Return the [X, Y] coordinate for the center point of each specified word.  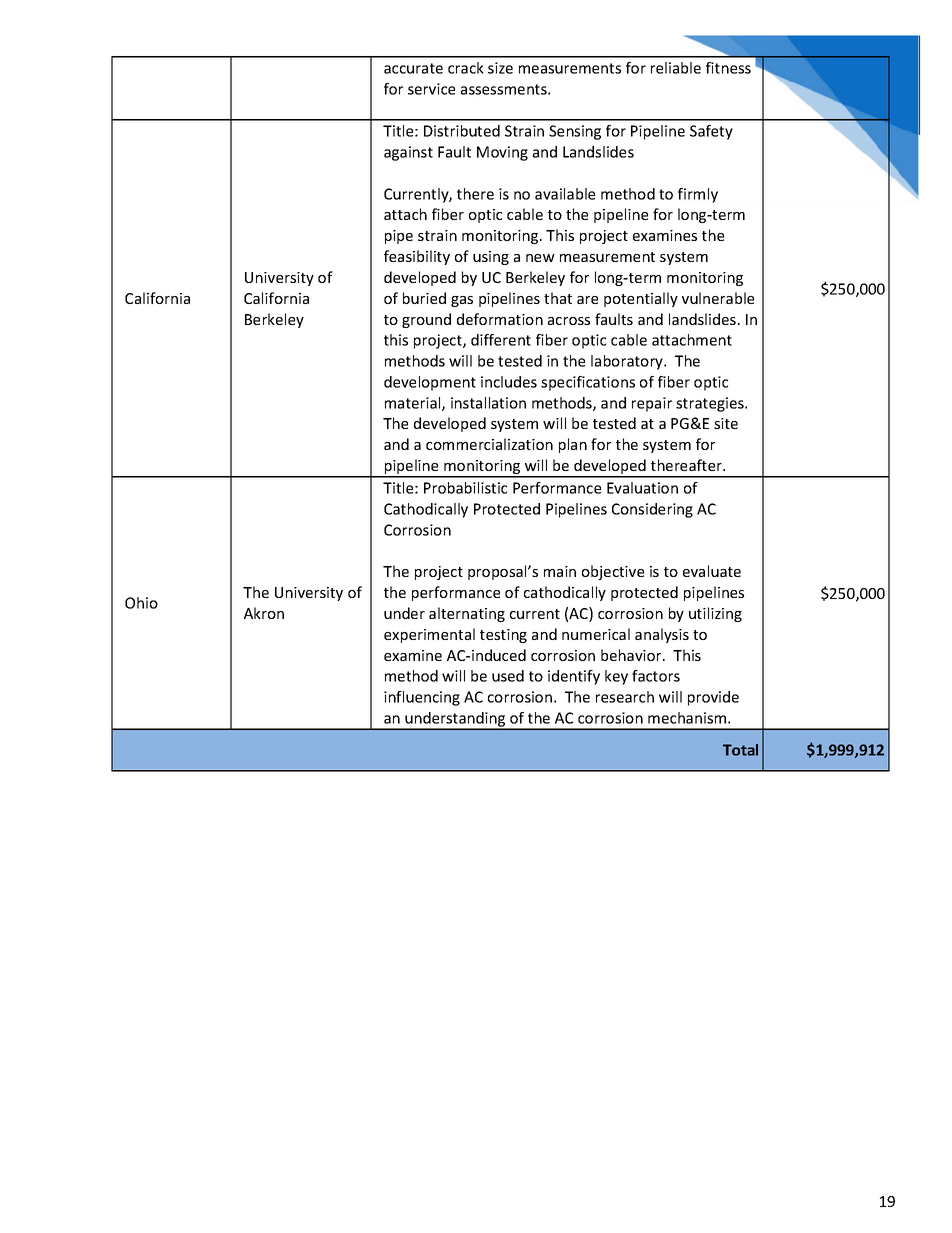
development [430, 383]
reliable [676, 68]
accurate [413, 68]
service [431, 89]
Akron [264, 613]
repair [652, 404]
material [414, 404]
